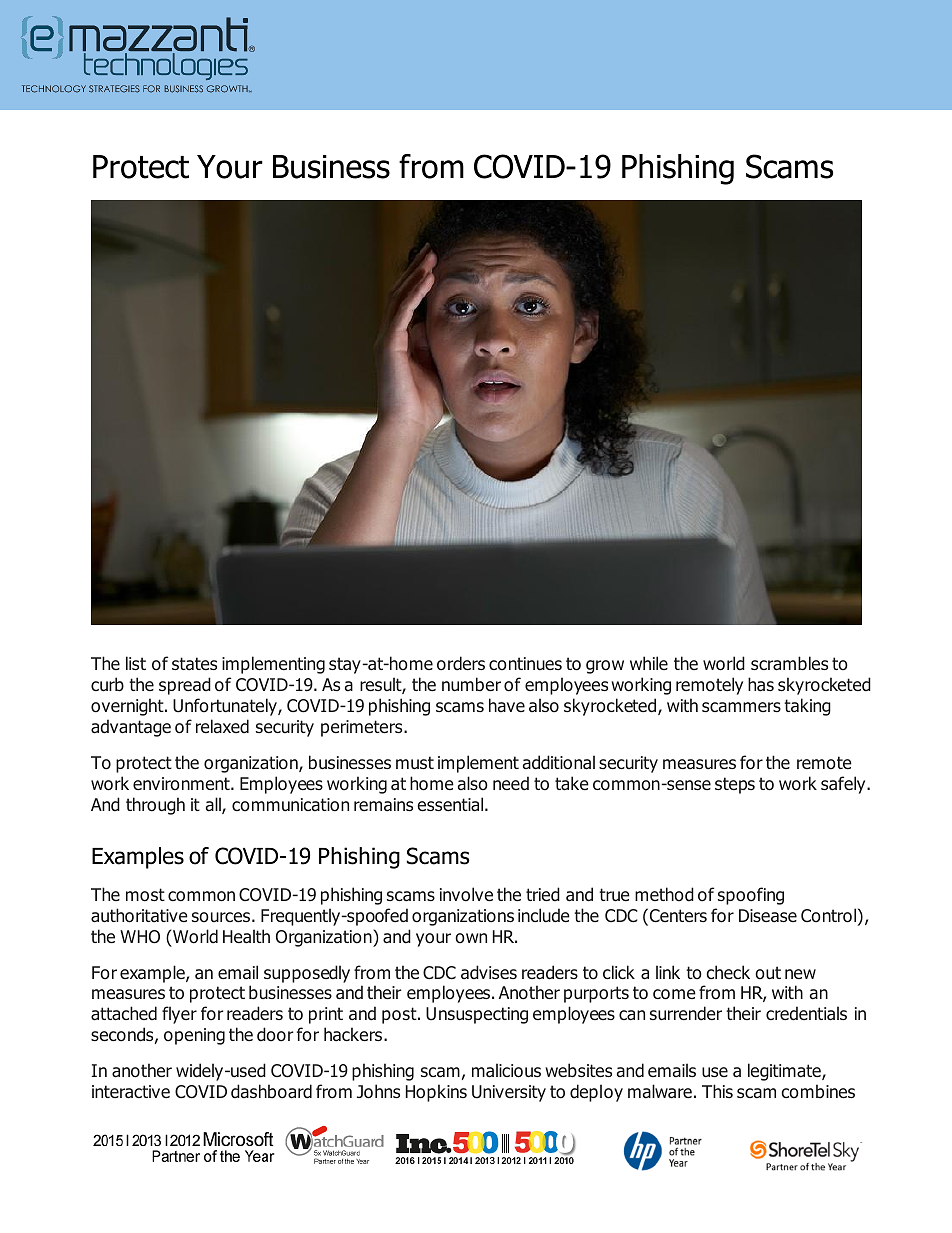 The height and width of the image is (1233, 952). Describe the element at coordinates (145, 895) in the image. I see `most` at that location.
